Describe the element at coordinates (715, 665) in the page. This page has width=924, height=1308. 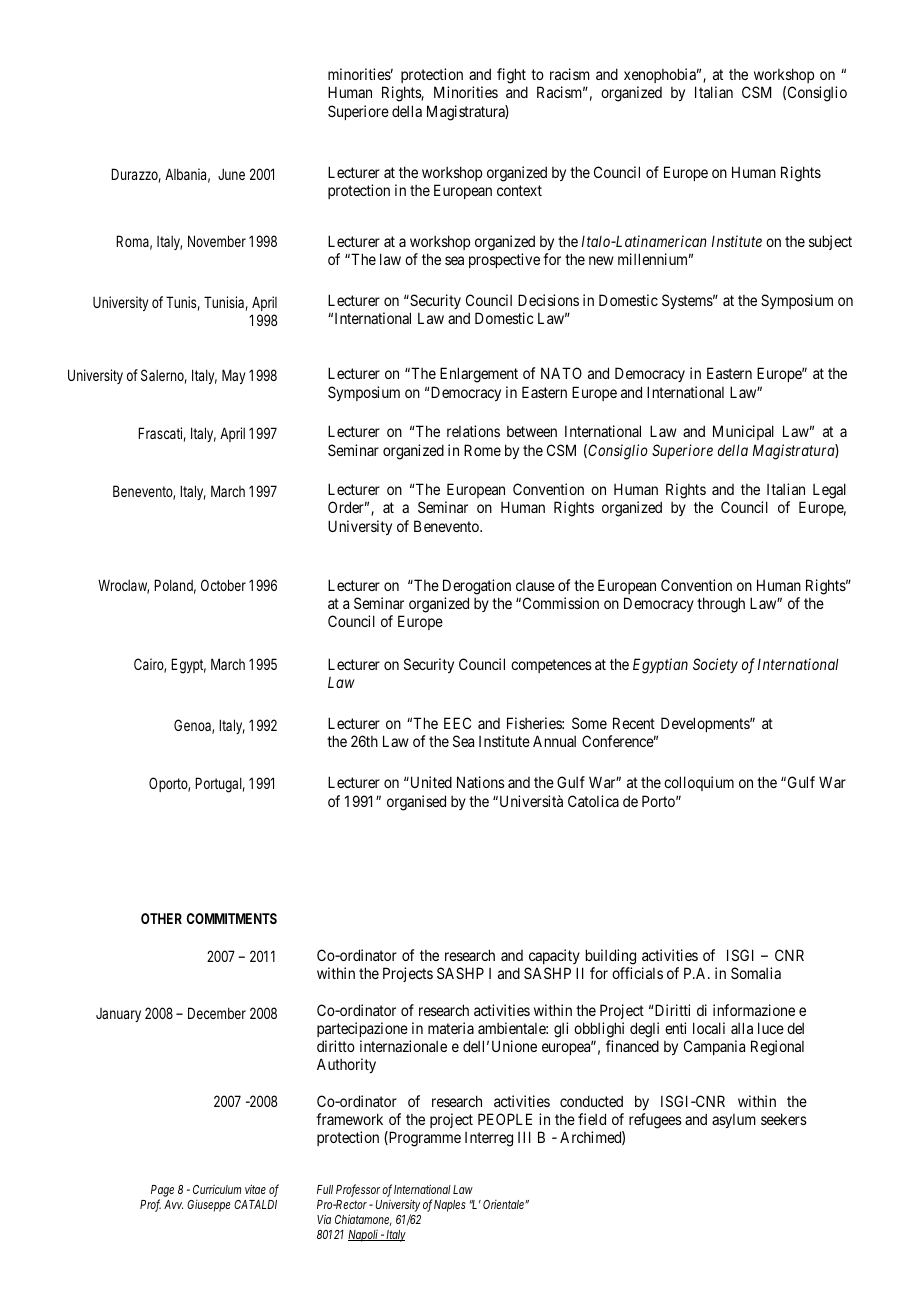
I see `Society` at that location.
